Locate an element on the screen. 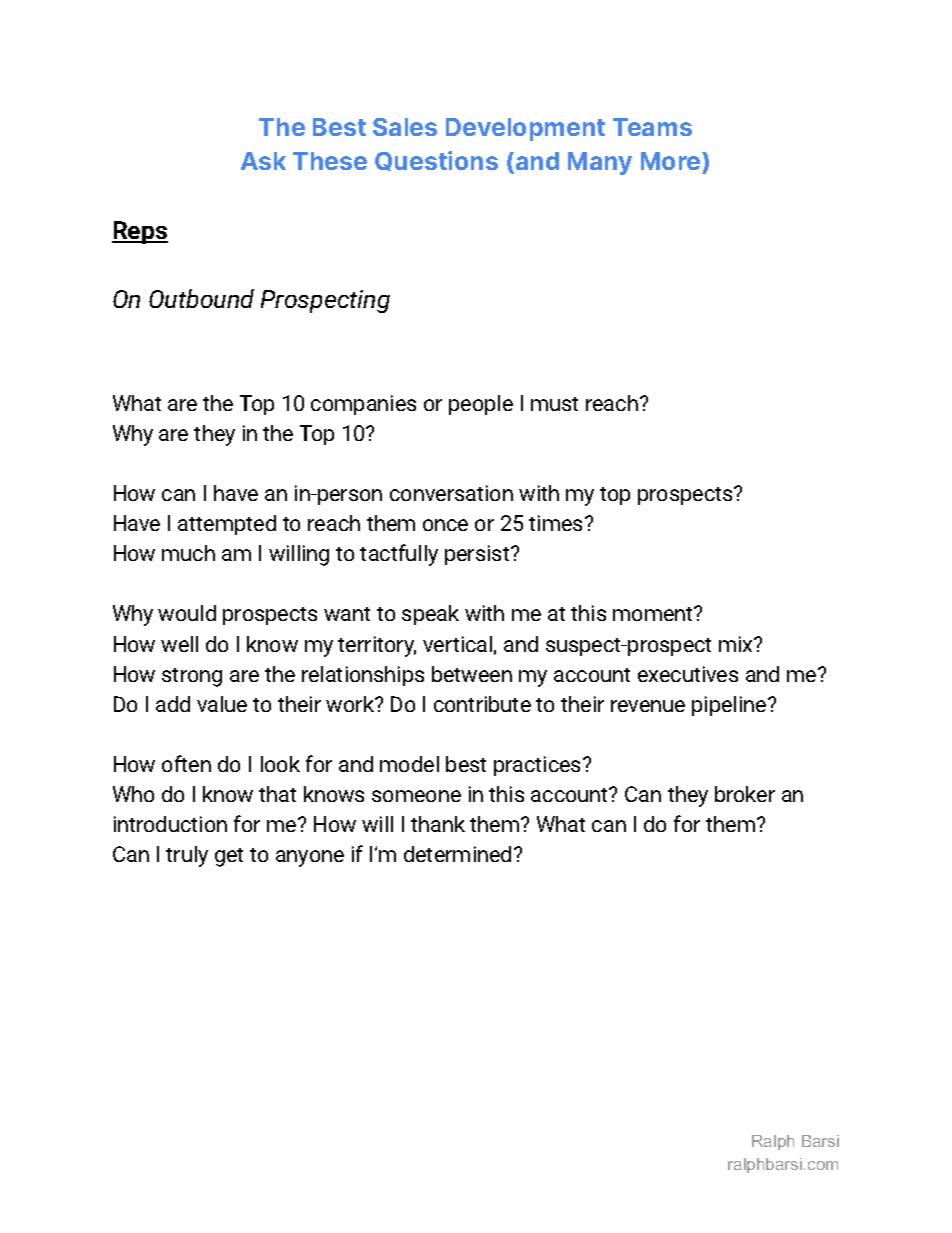 This screenshot has width=952, height=1233. executives is located at coordinates (688, 674).
